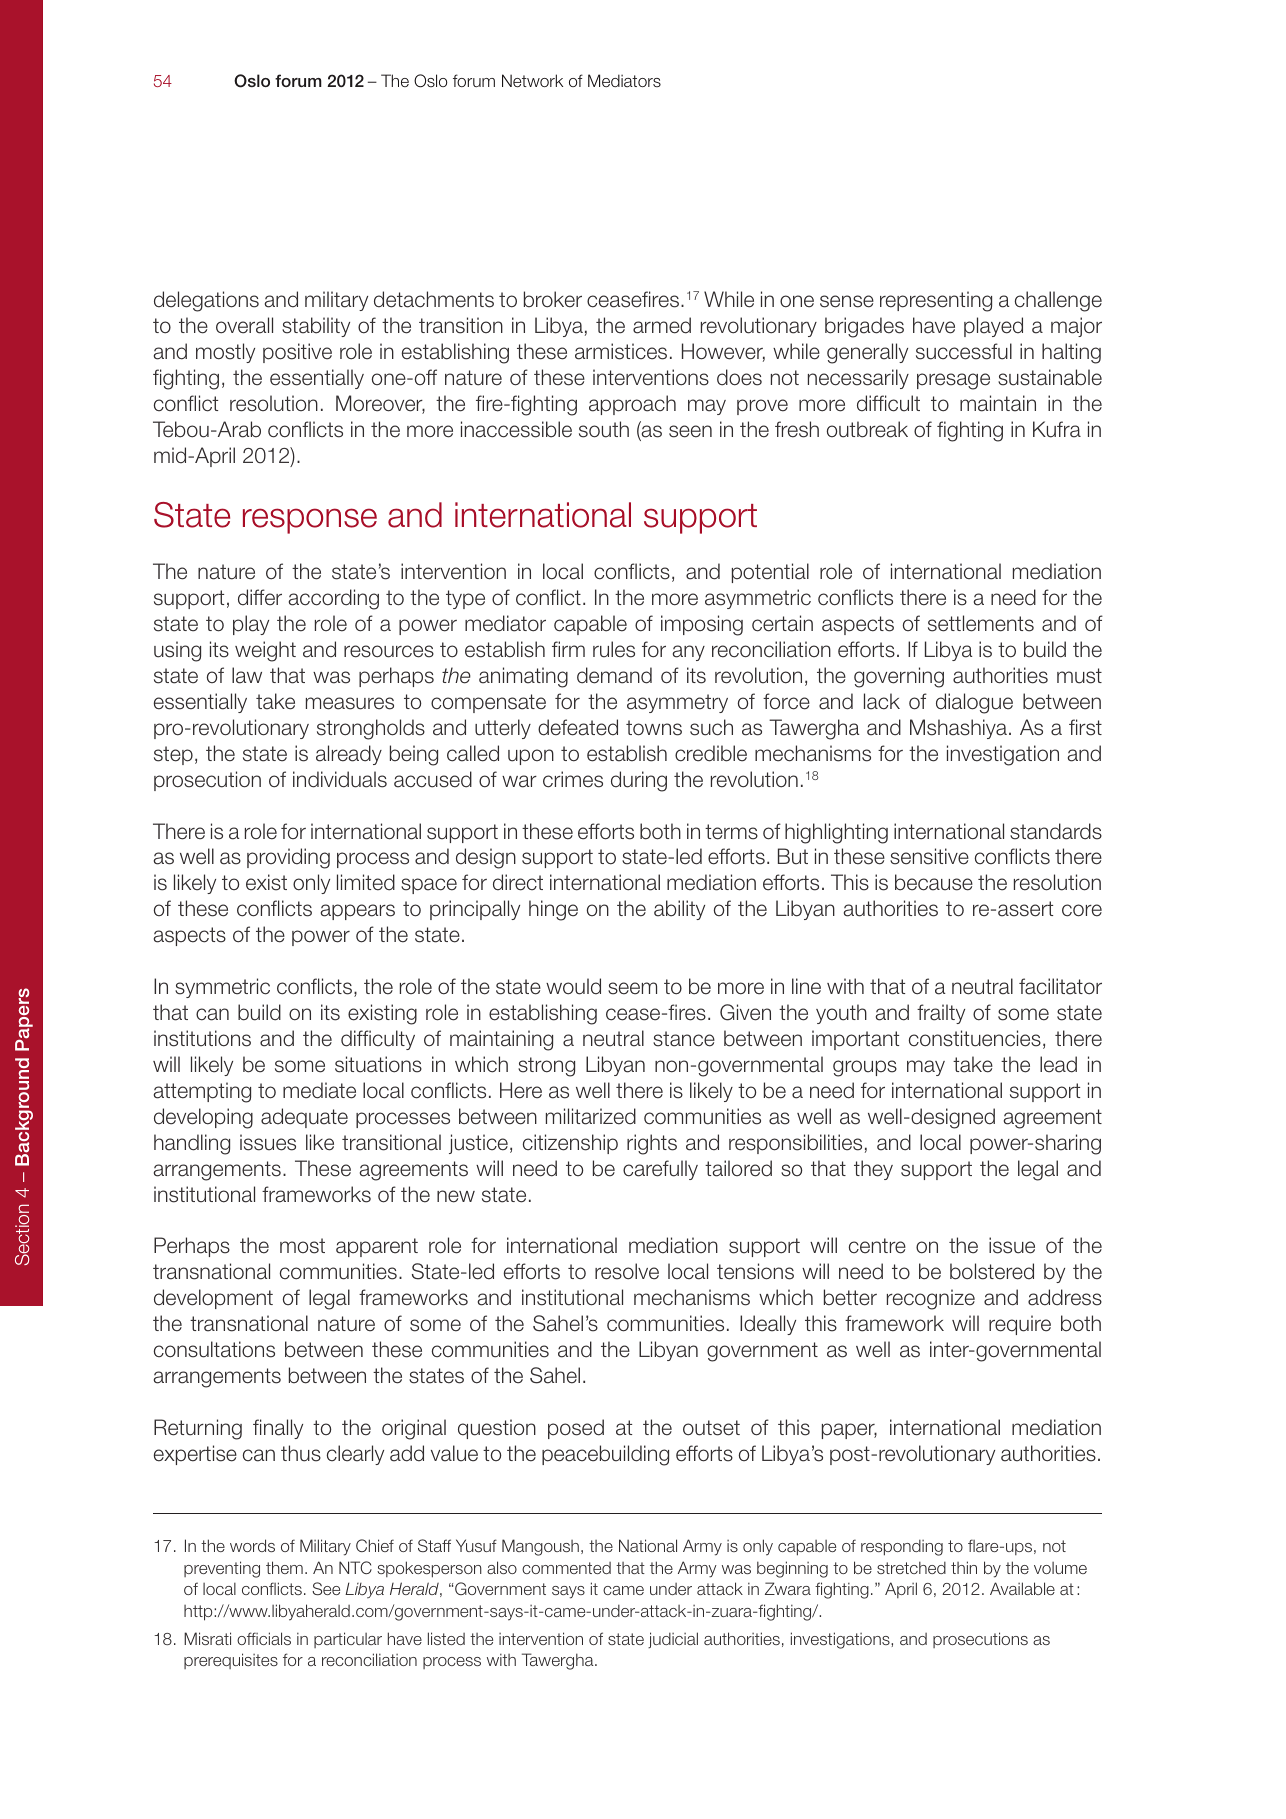 This document has width=1286, height=1819. I want to click on judicial, so click(673, 1640).
